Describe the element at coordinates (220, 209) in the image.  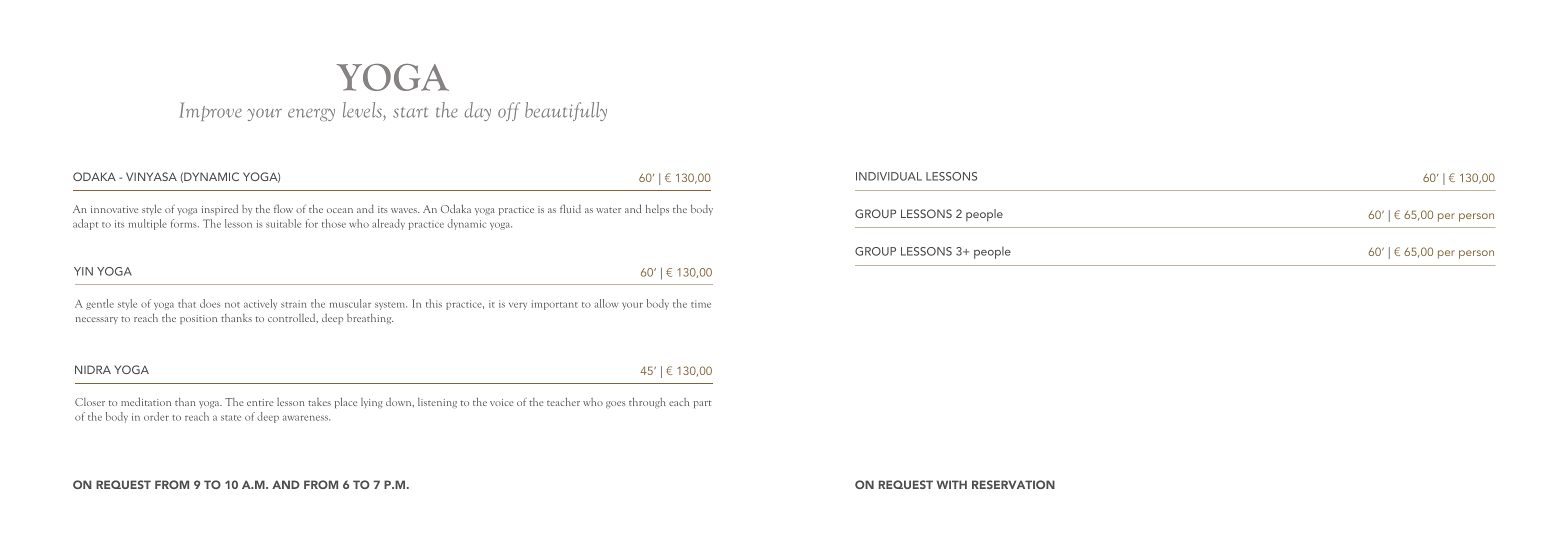
I see `inspired` at that location.
